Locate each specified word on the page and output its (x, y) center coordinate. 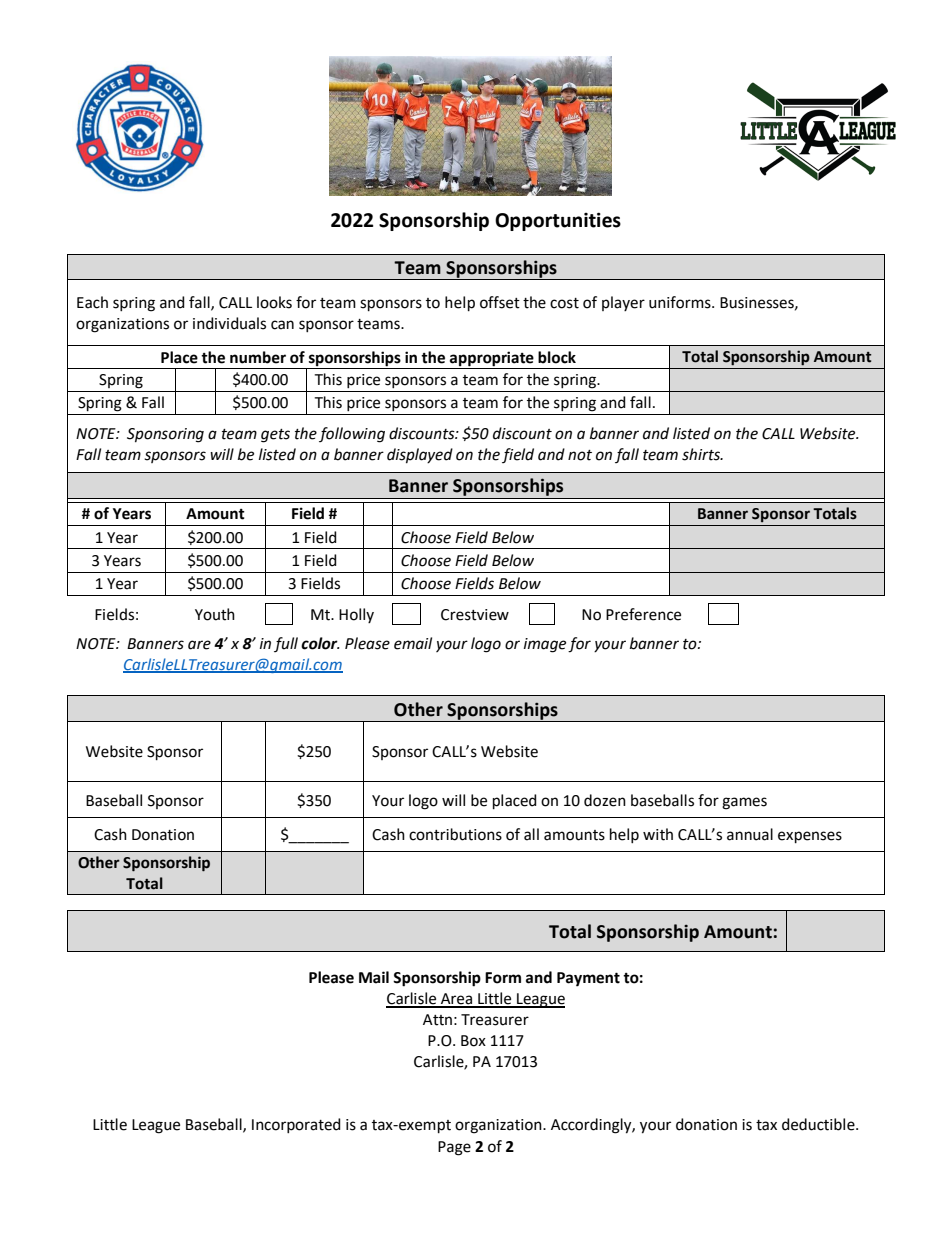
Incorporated (296, 1125)
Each (92, 302)
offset (500, 302)
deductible (819, 1124)
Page (454, 1148)
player (623, 303)
